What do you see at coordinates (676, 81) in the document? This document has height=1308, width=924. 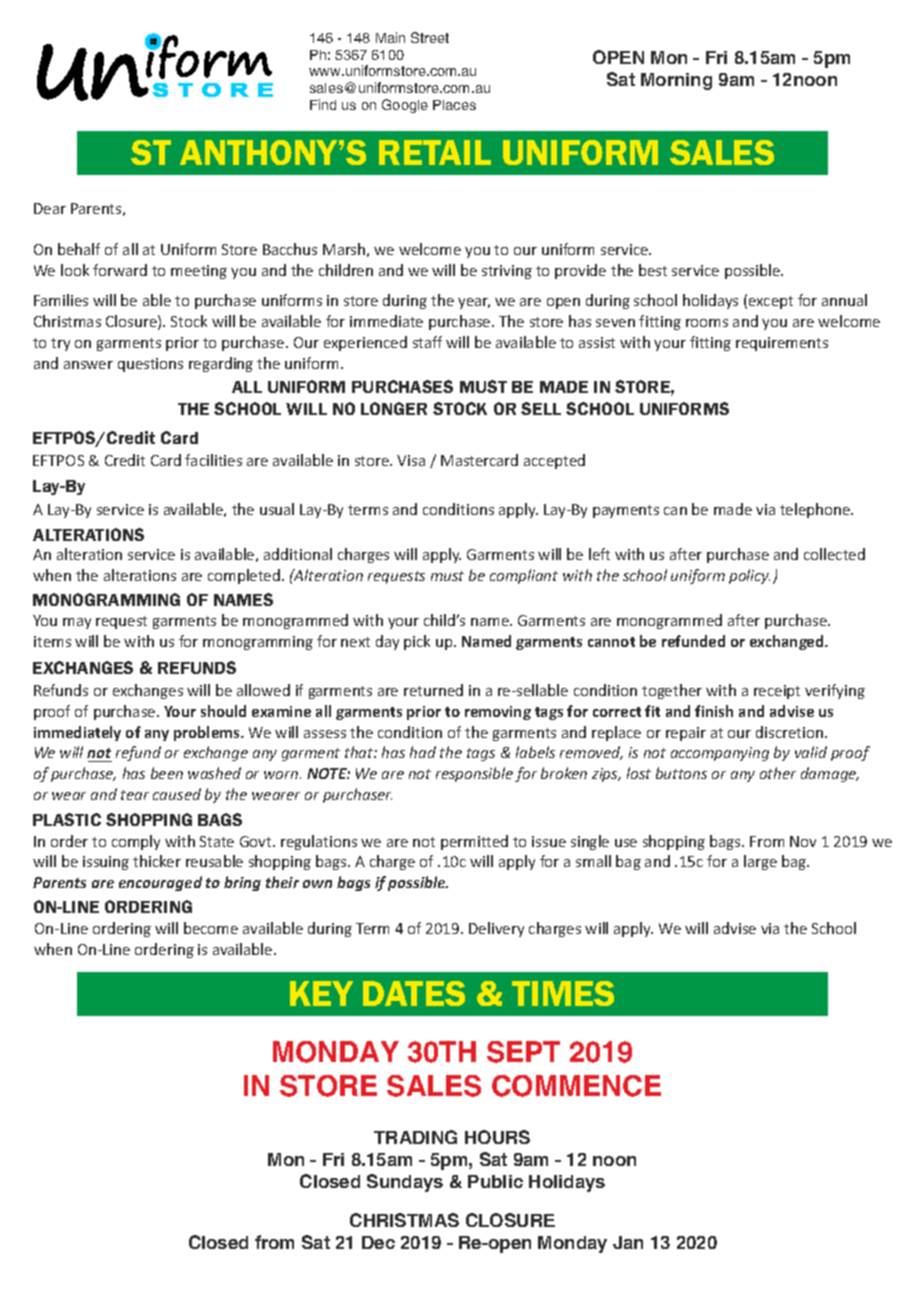 I see `Morning` at bounding box center [676, 81].
